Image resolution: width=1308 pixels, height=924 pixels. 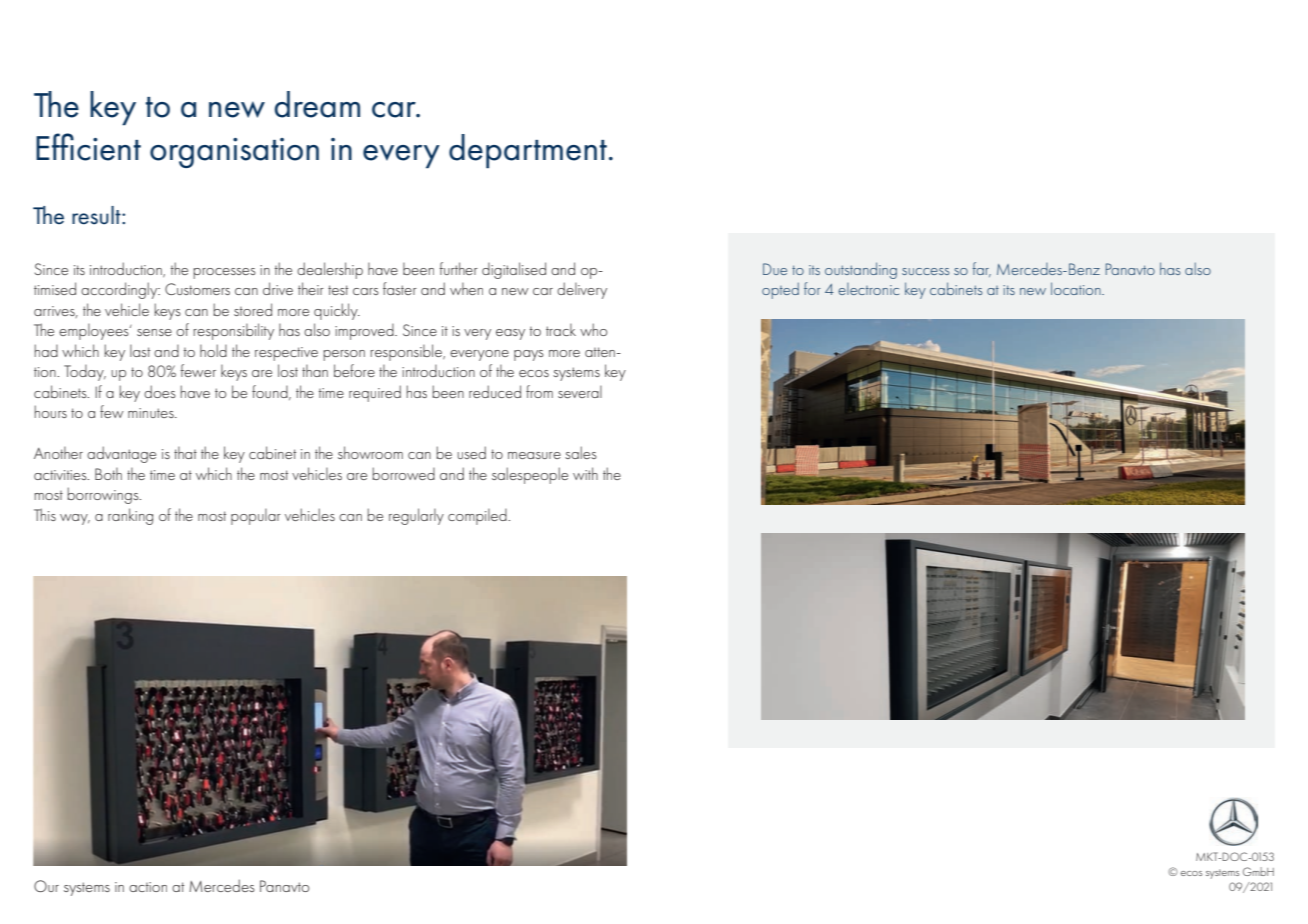 What do you see at coordinates (868, 289) in the screenshot?
I see `electronic` at bounding box center [868, 289].
